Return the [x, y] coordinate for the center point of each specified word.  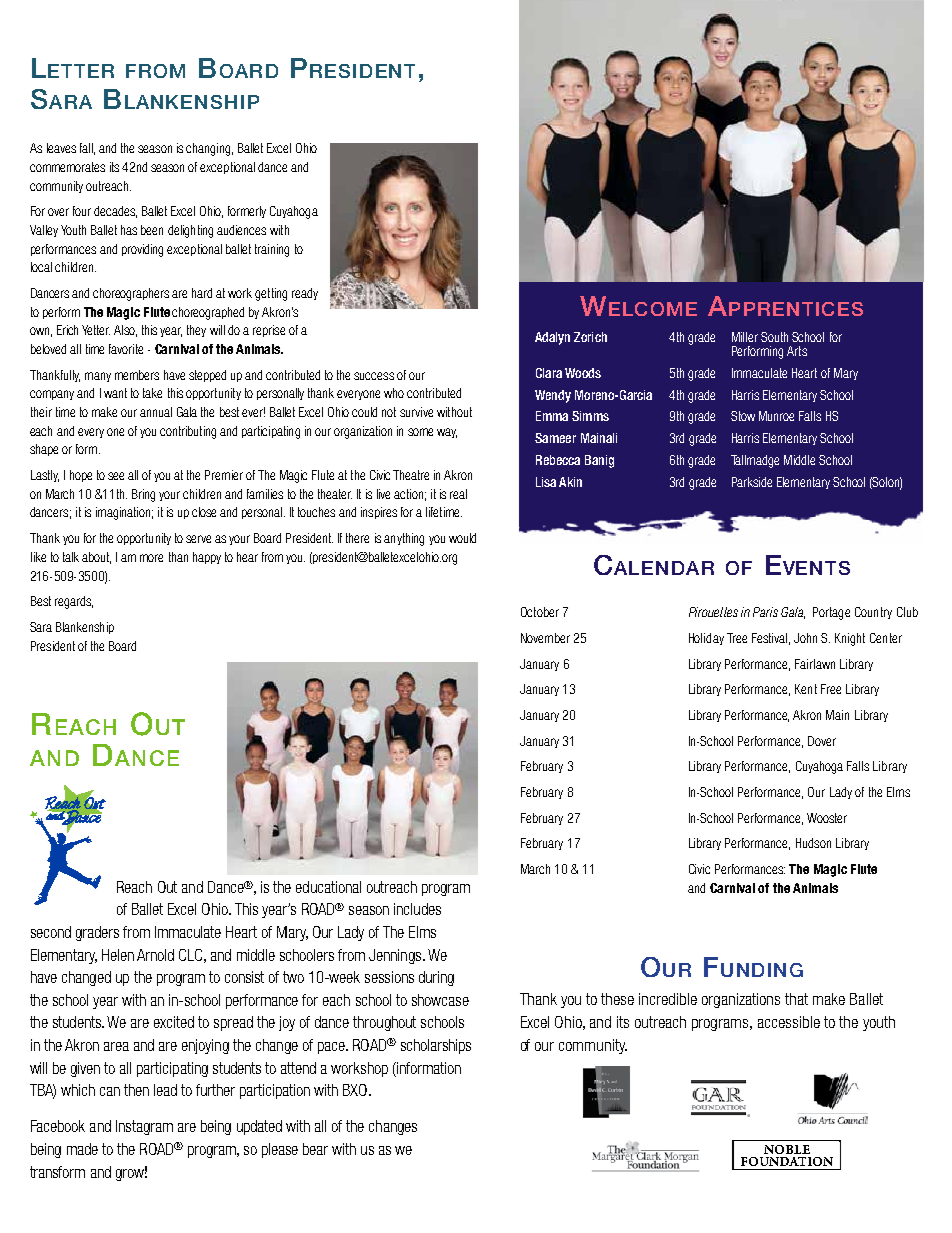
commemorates [67, 167]
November [545, 638]
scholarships [436, 1046]
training [272, 250]
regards [74, 602]
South [774, 337]
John [805, 638]
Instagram [144, 1127]
